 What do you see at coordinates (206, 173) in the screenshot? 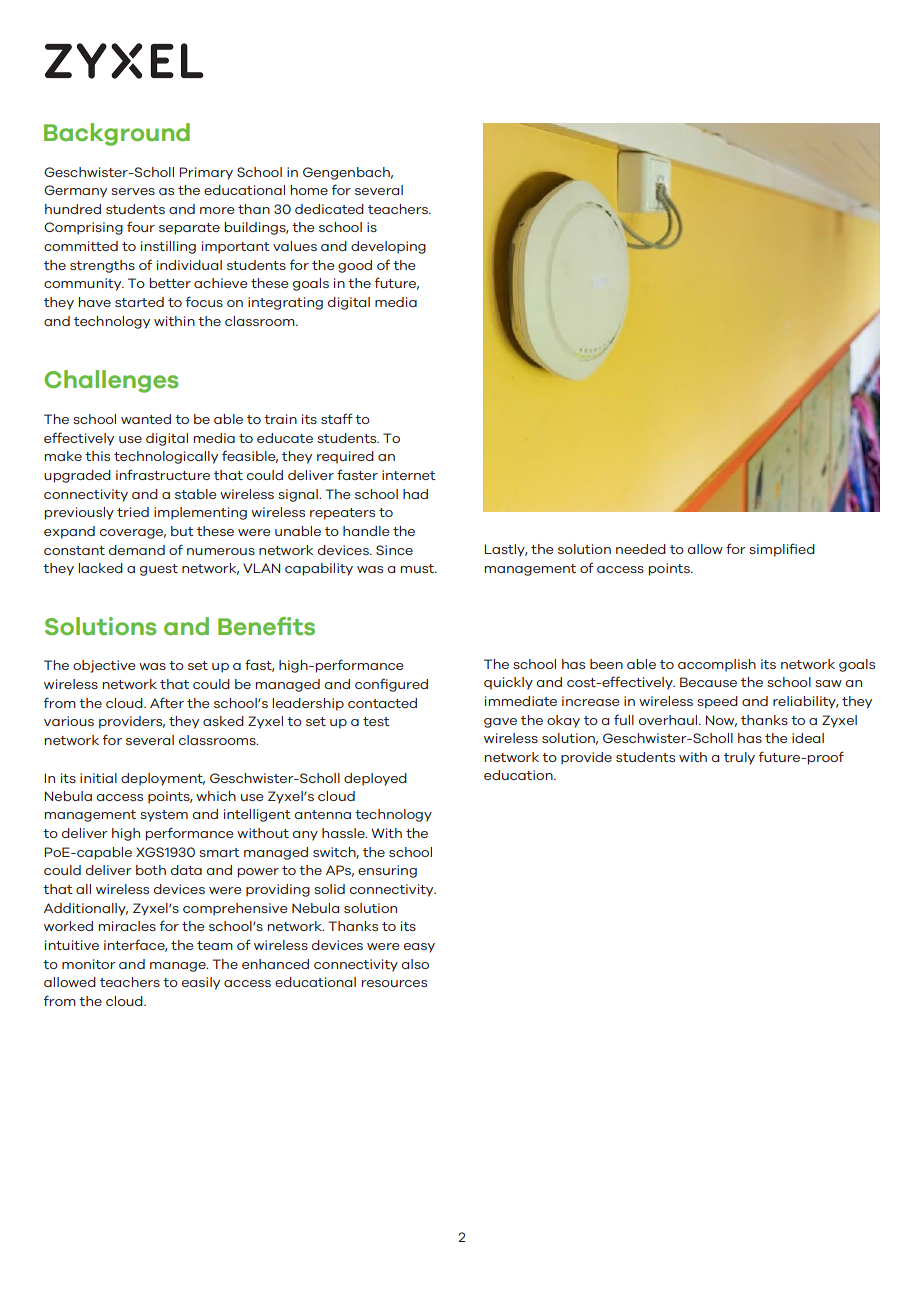
I see `Primary` at bounding box center [206, 173].
